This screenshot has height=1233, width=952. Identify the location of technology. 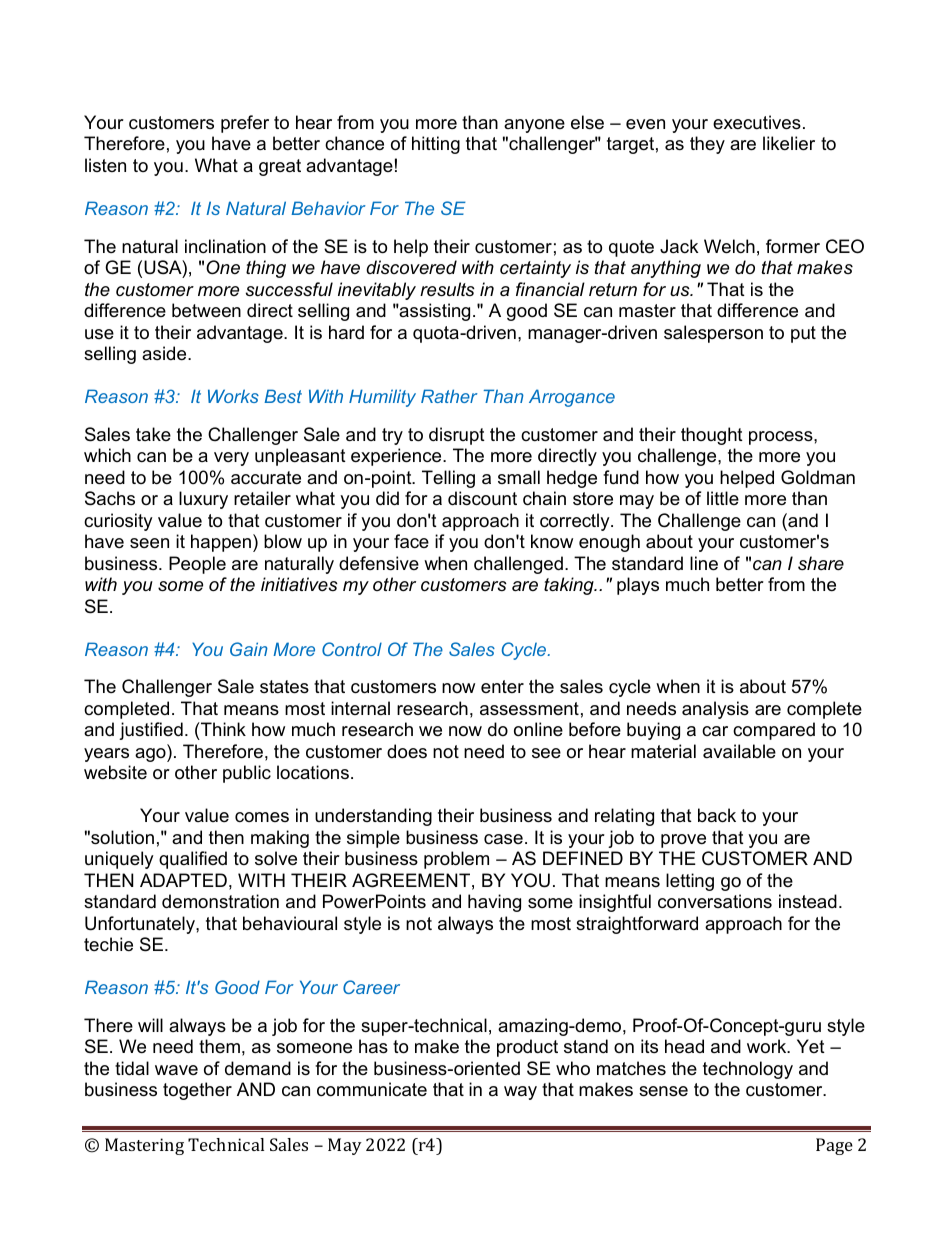
(748, 1070).
